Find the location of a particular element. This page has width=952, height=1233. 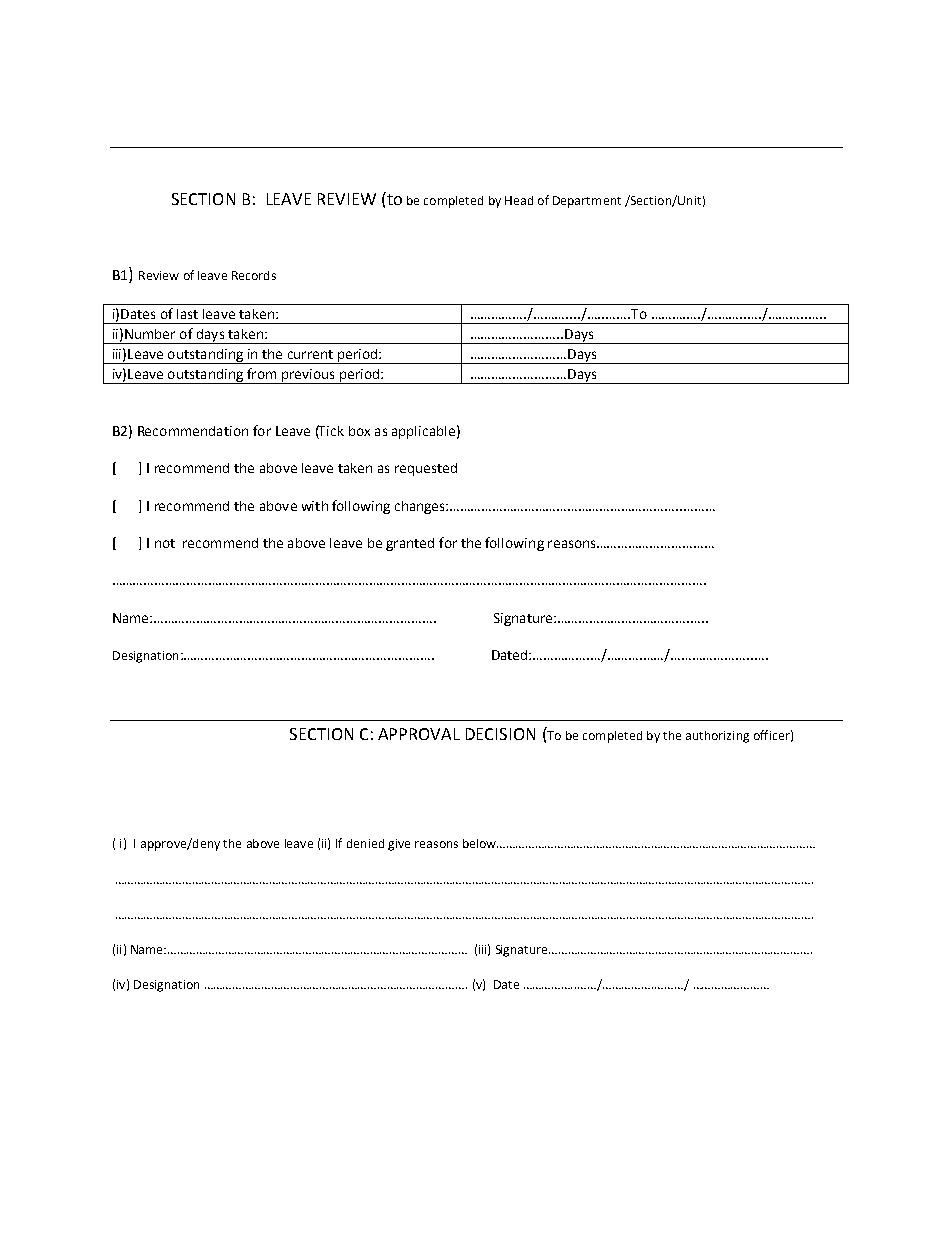

Head is located at coordinates (519, 200).
